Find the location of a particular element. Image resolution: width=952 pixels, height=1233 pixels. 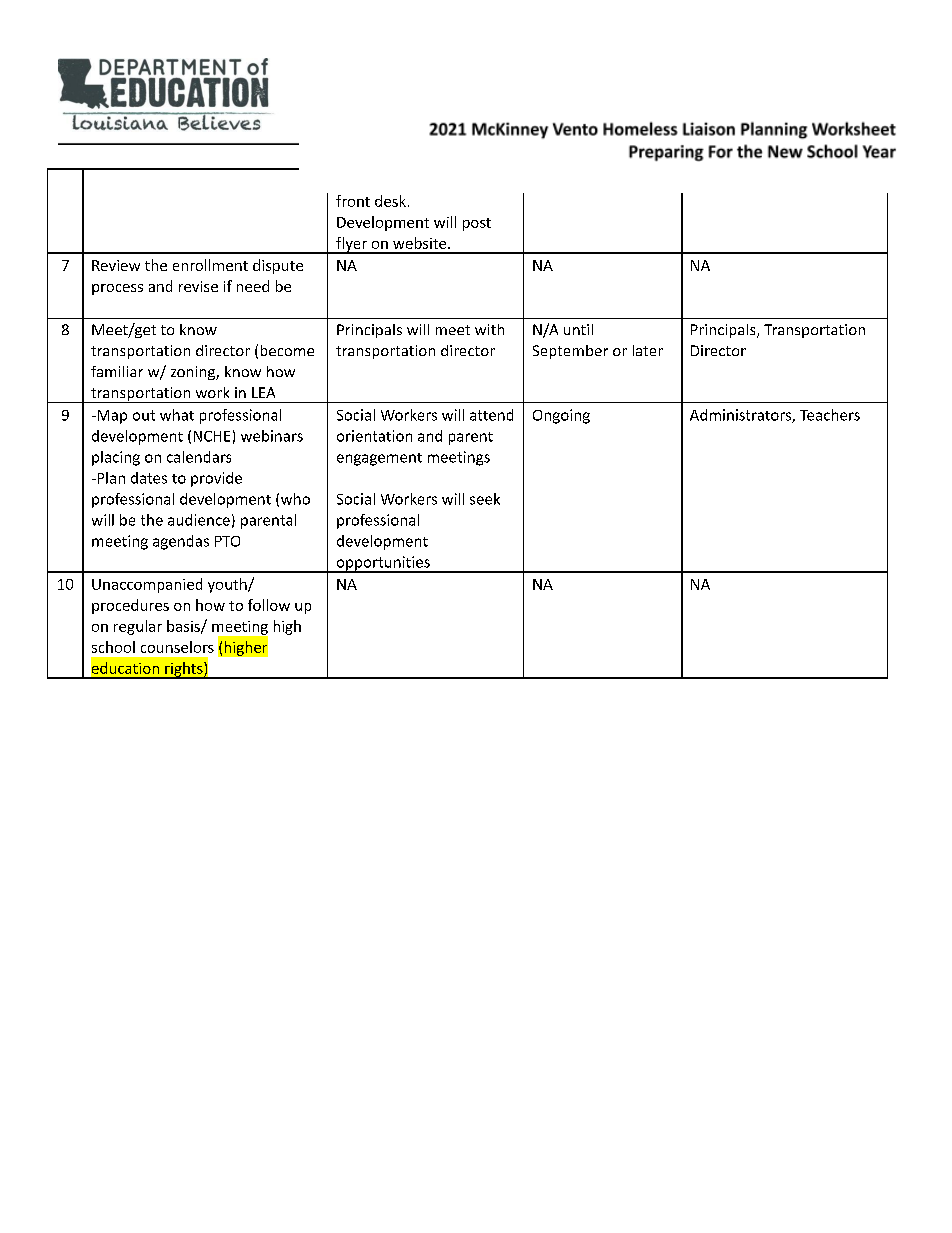

provide is located at coordinates (216, 479).
